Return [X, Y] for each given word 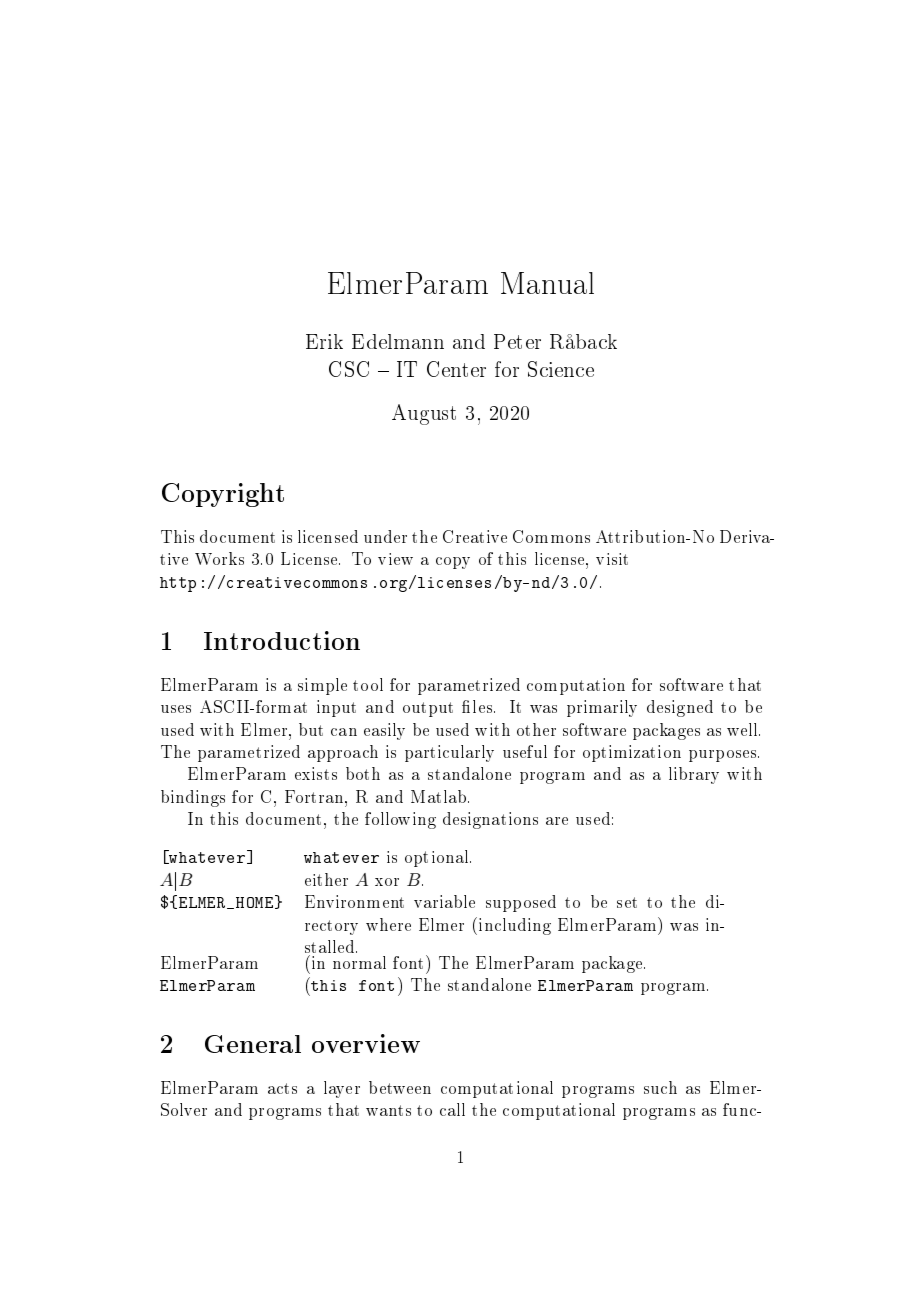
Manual [547, 283]
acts [282, 1088]
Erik [324, 341]
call [452, 1109]
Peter [517, 341]
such [660, 1087]
